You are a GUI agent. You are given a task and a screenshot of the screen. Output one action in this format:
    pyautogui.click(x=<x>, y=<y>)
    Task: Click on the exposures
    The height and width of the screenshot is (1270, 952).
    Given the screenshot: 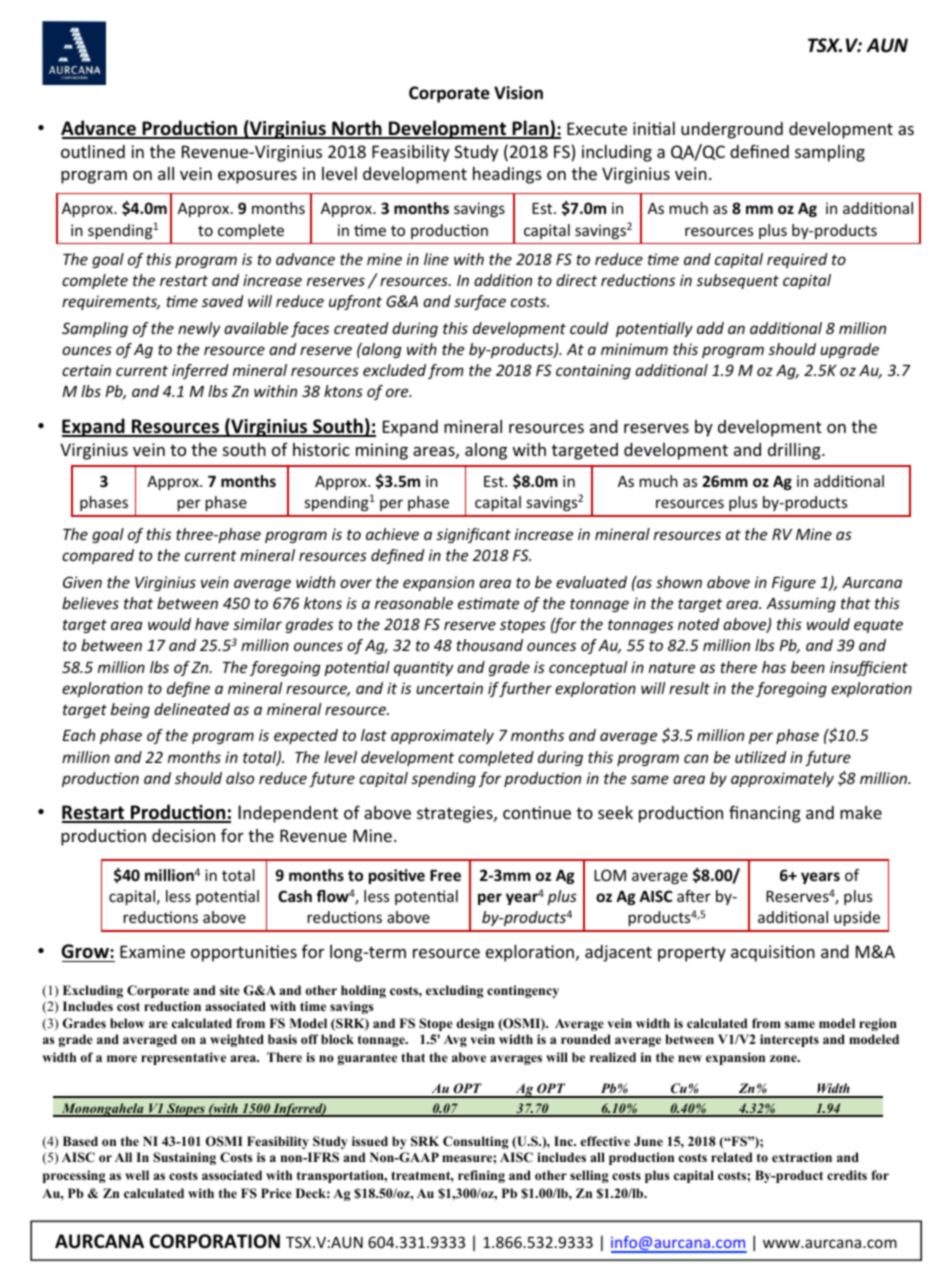 What is the action you would take?
    pyautogui.click(x=257, y=177)
